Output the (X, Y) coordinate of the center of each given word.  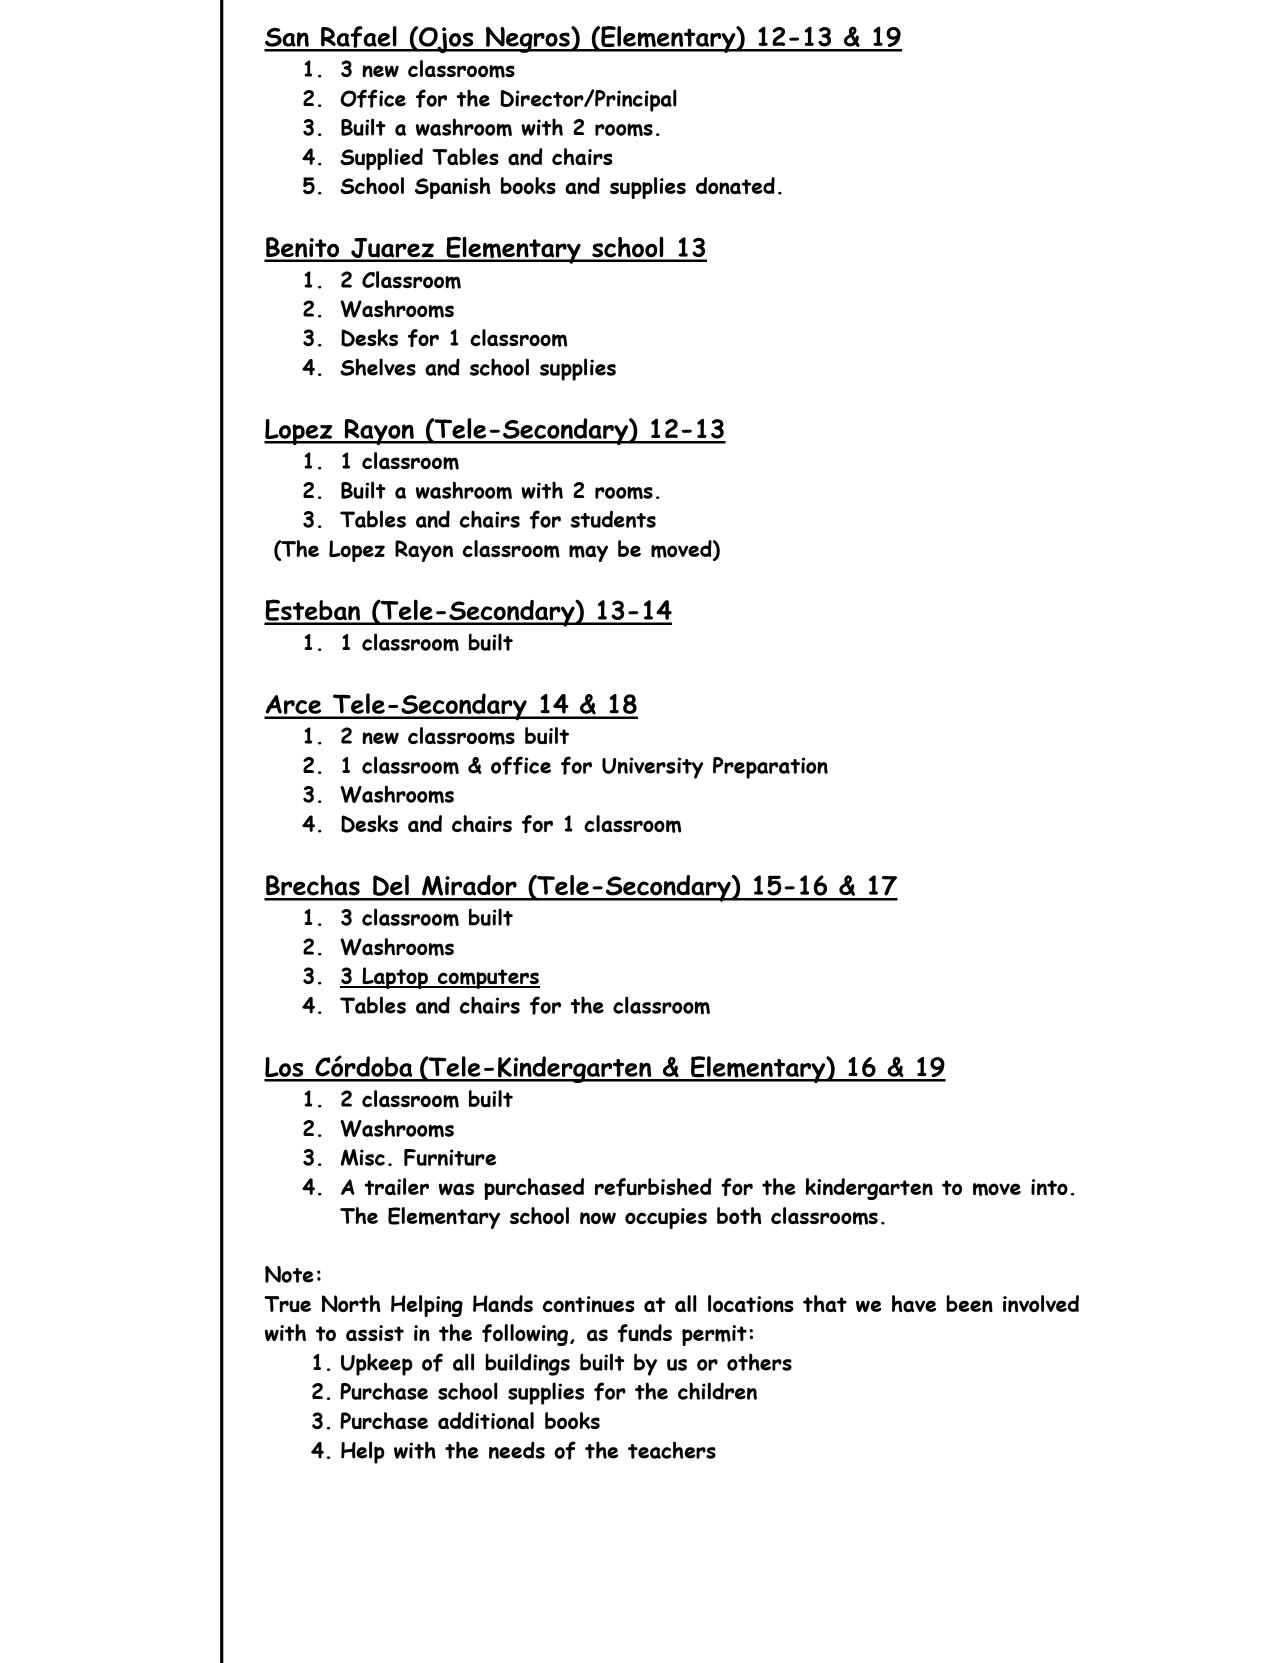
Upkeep (377, 1364)
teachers (672, 1450)
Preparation (770, 768)
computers (488, 979)
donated (735, 185)
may (588, 553)
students (613, 519)
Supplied (381, 159)
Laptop (395, 978)
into (1049, 1187)
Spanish (453, 188)
